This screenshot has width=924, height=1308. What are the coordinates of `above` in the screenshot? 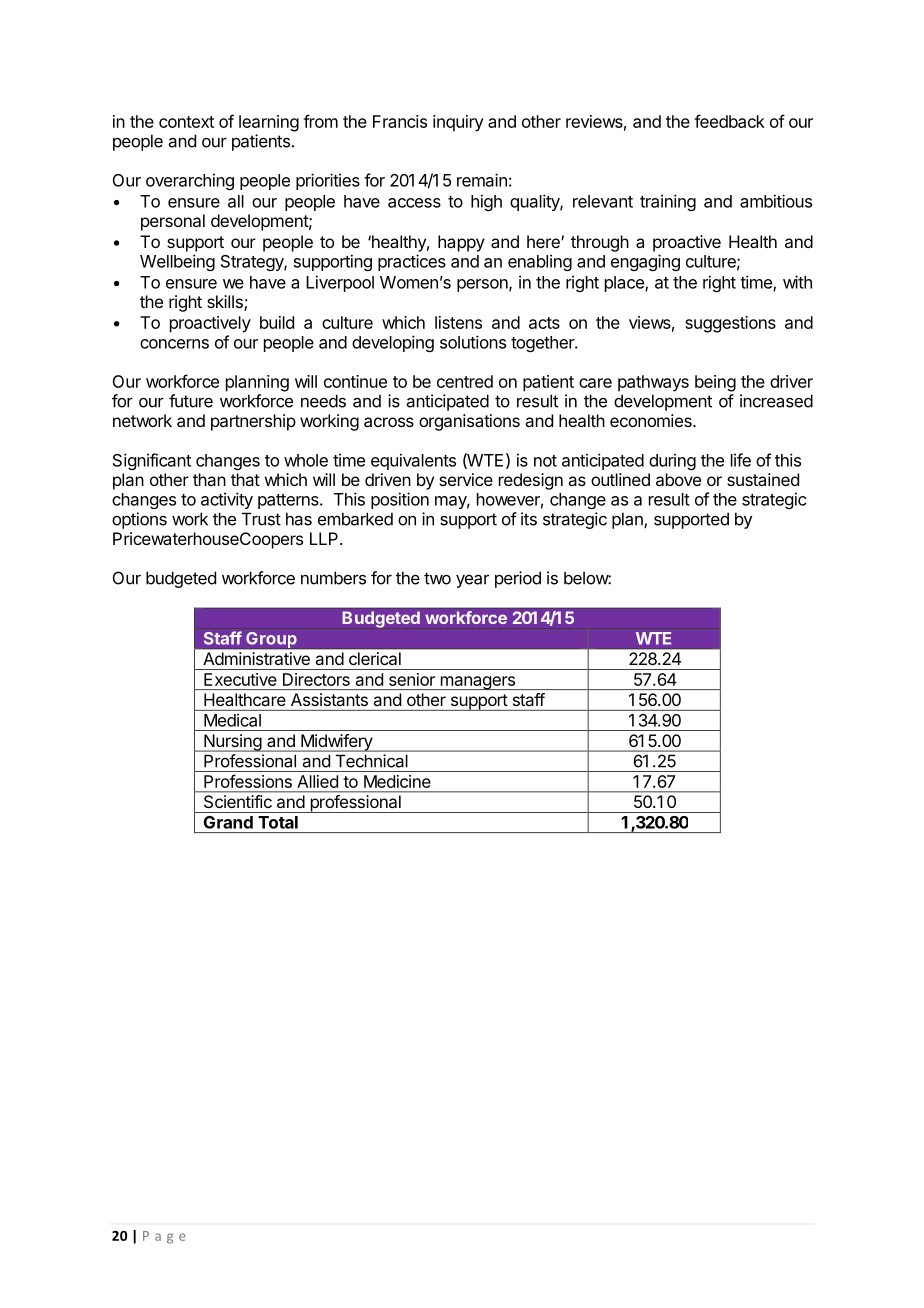 It's located at (678, 479).
